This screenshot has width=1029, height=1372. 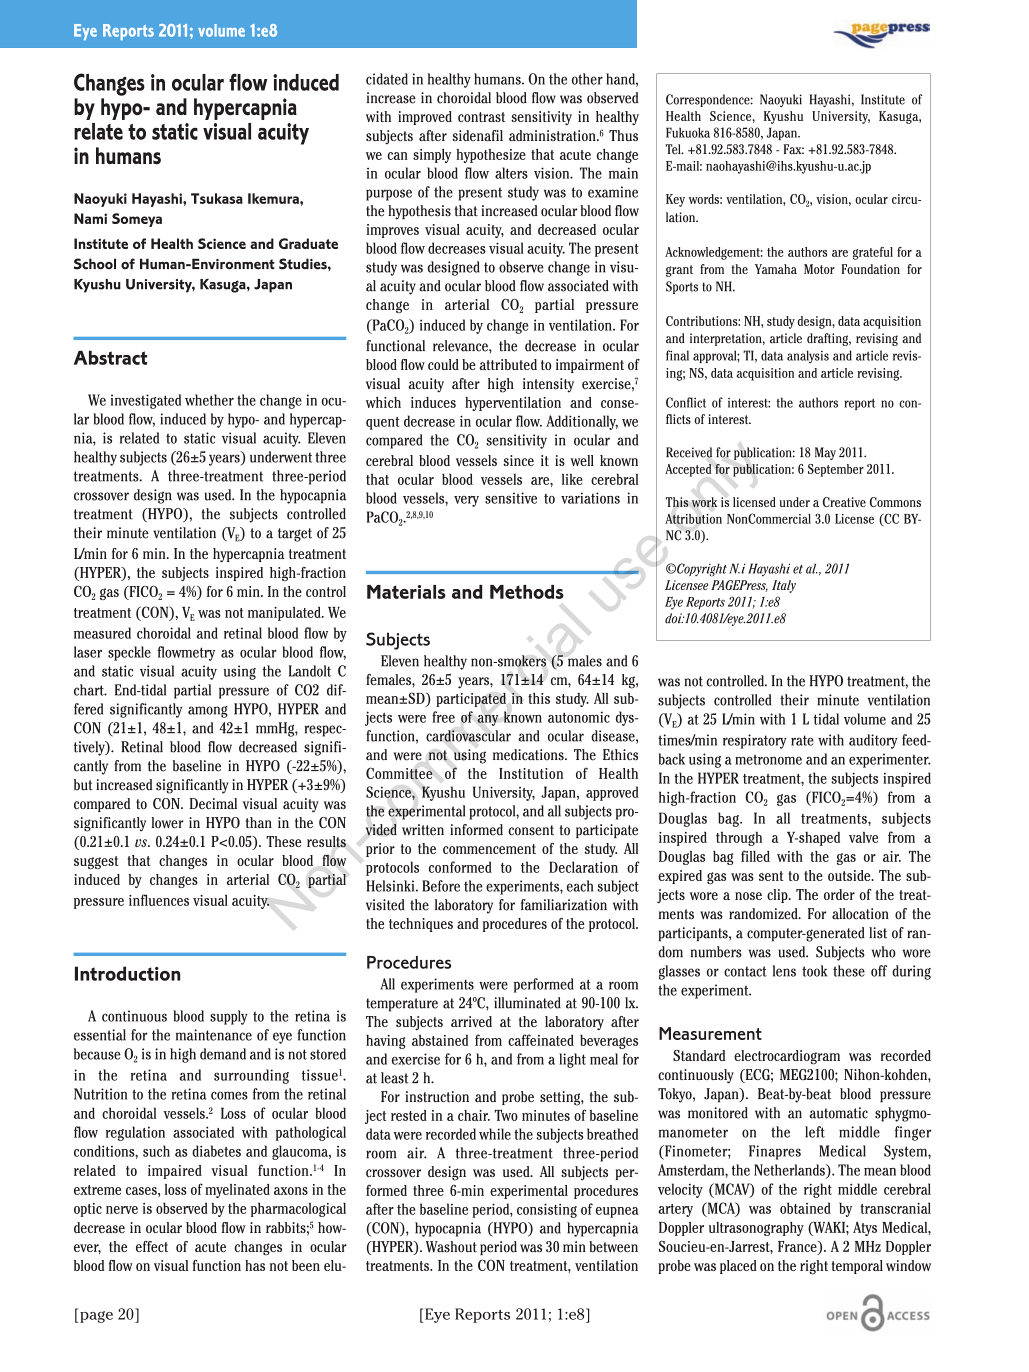 What do you see at coordinates (451, 1247) in the screenshot?
I see `Washout` at bounding box center [451, 1247].
